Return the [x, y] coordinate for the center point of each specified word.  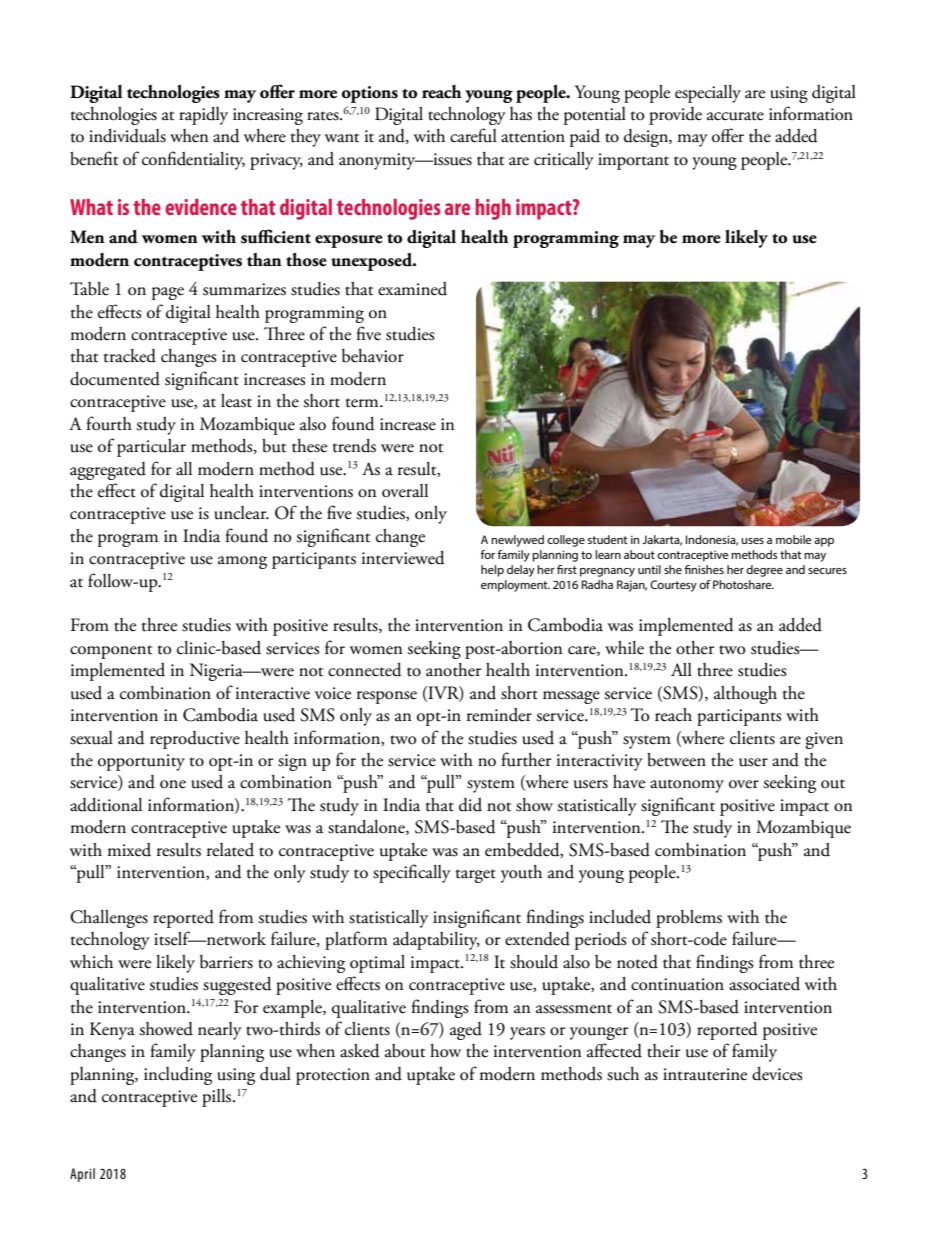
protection [333, 1076]
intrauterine [705, 1074]
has [521, 114]
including [178, 1076]
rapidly [203, 116]
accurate [735, 116]
